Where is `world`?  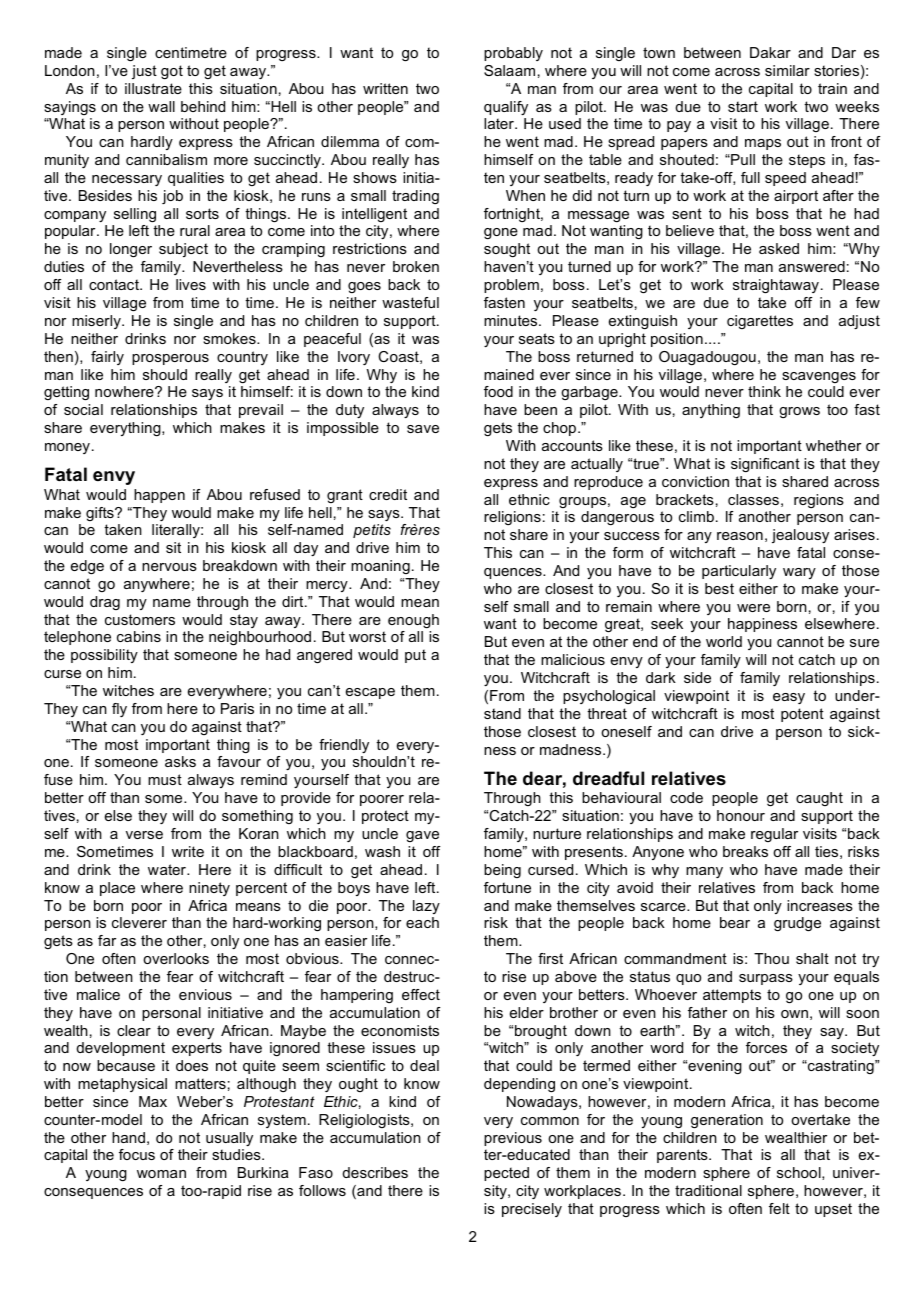 world is located at coordinates (724, 641).
